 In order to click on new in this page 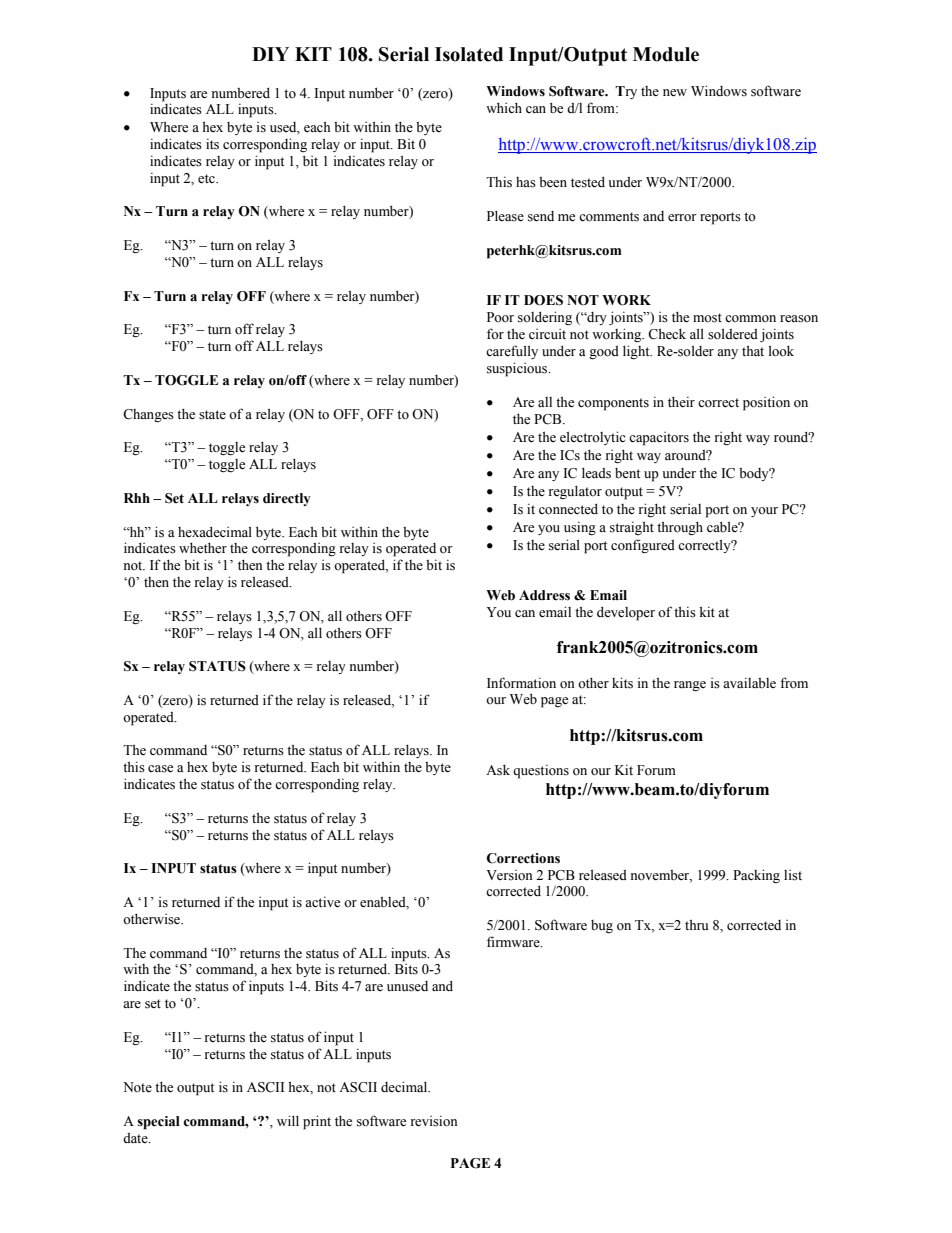, I will do `click(675, 93)`.
